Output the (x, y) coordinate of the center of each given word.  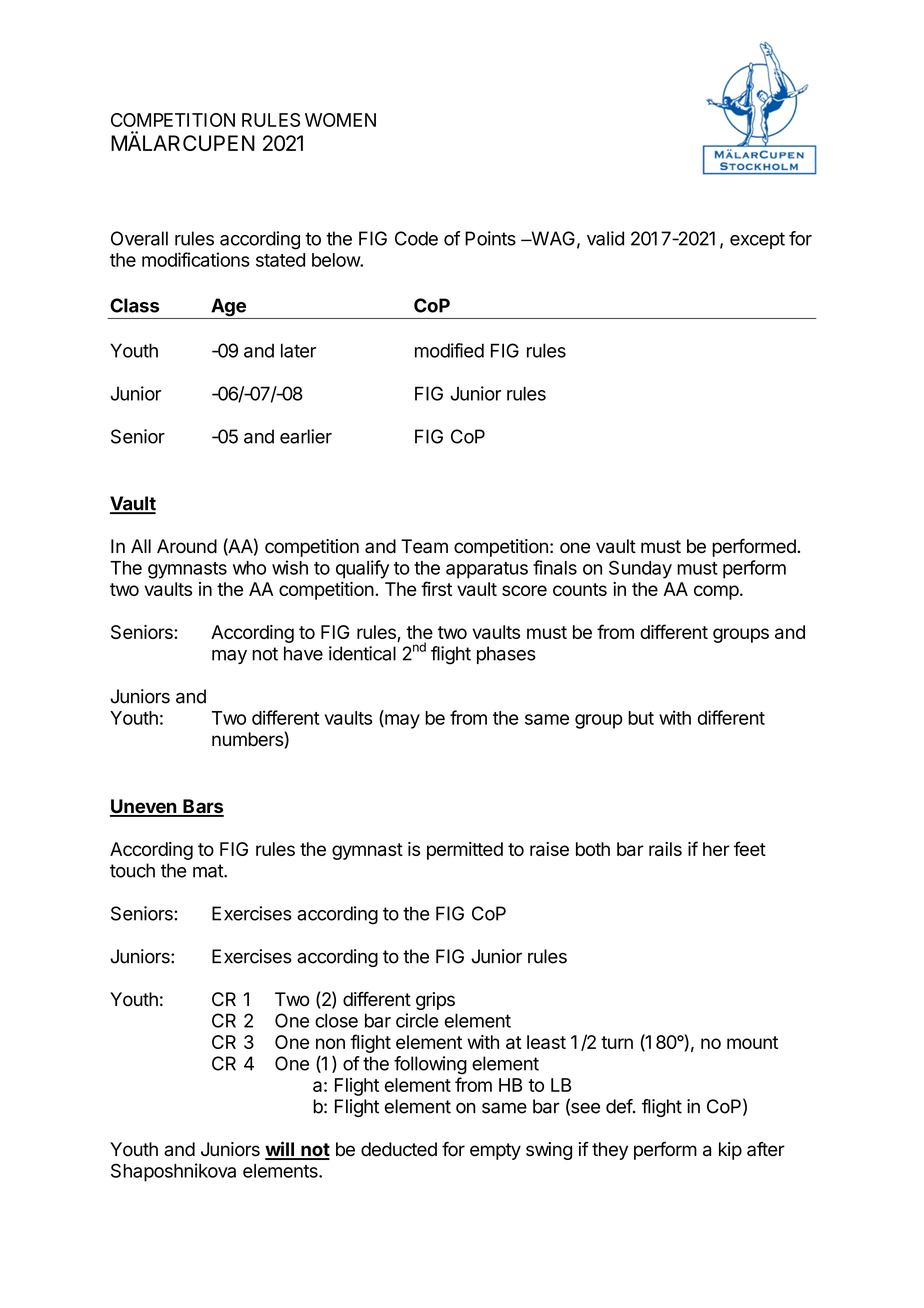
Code (416, 238)
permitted (465, 851)
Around (187, 546)
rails (665, 849)
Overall (139, 238)
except (757, 240)
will (281, 1150)
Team (424, 546)
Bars (202, 807)
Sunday (640, 569)
